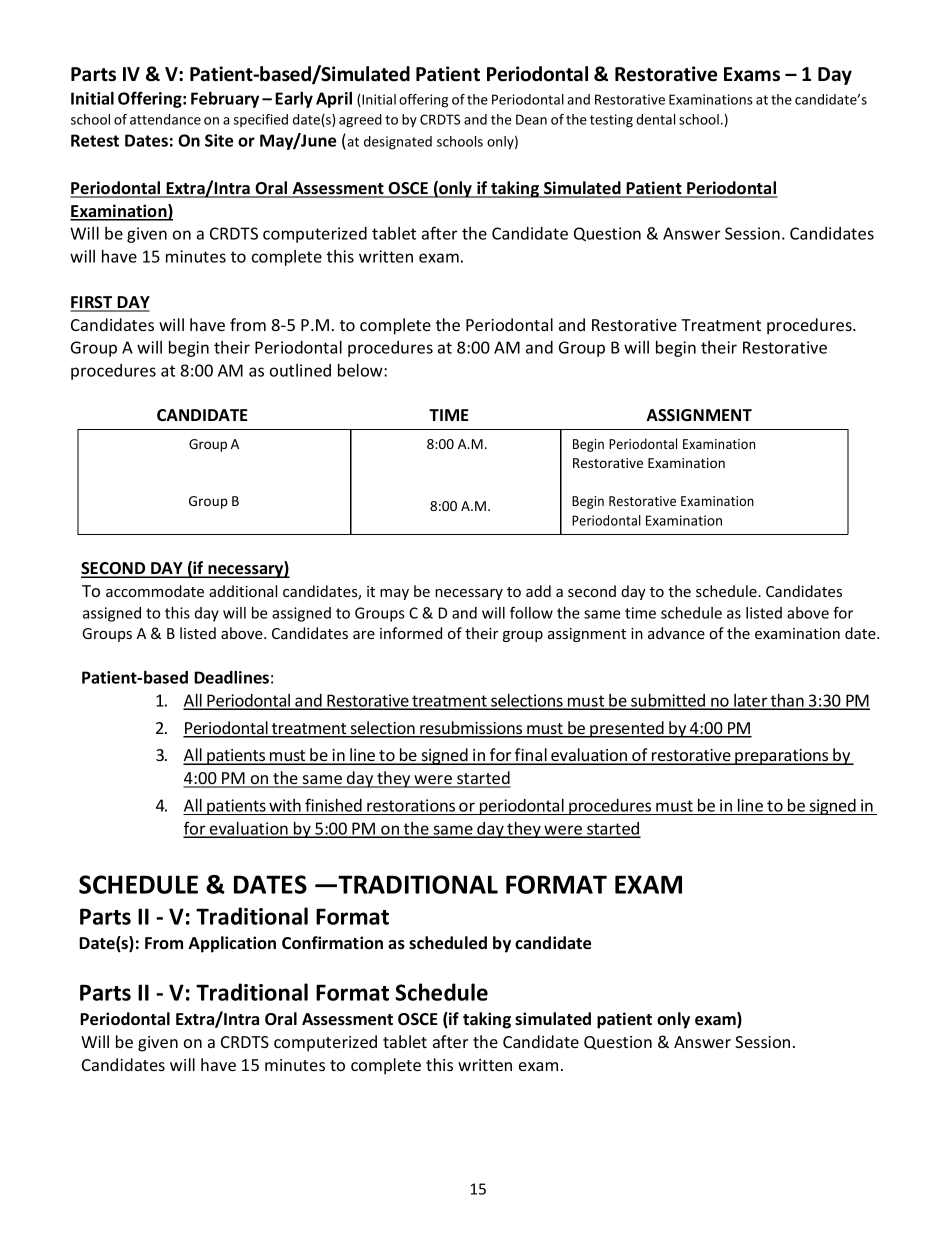 This document has width=952, height=1233. I want to click on finished, so click(333, 805).
